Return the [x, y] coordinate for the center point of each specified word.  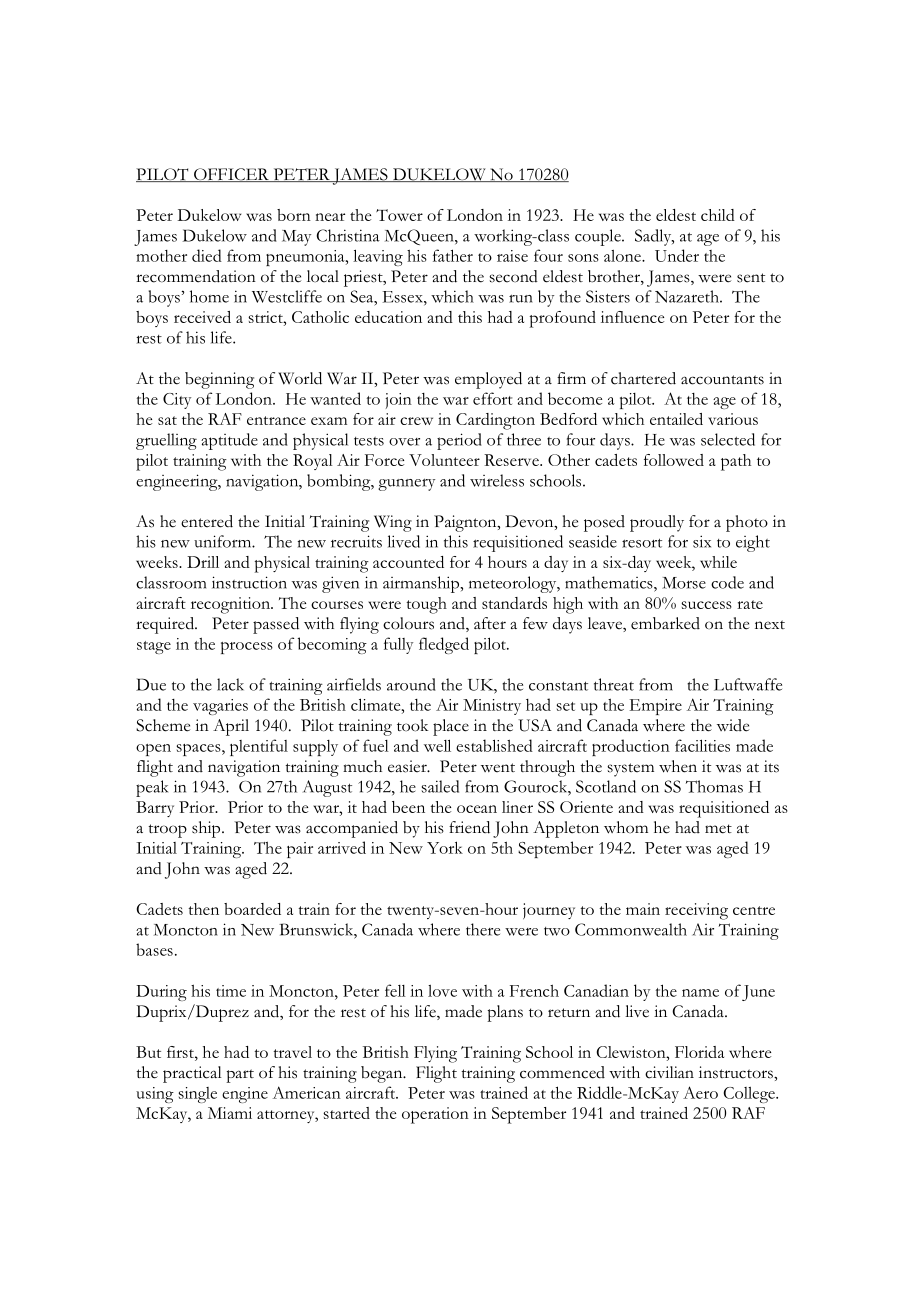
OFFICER [231, 175]
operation [435, 1115]
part [240, 1076]
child [718, 215]
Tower [399, 215]
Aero [700, 1092]
